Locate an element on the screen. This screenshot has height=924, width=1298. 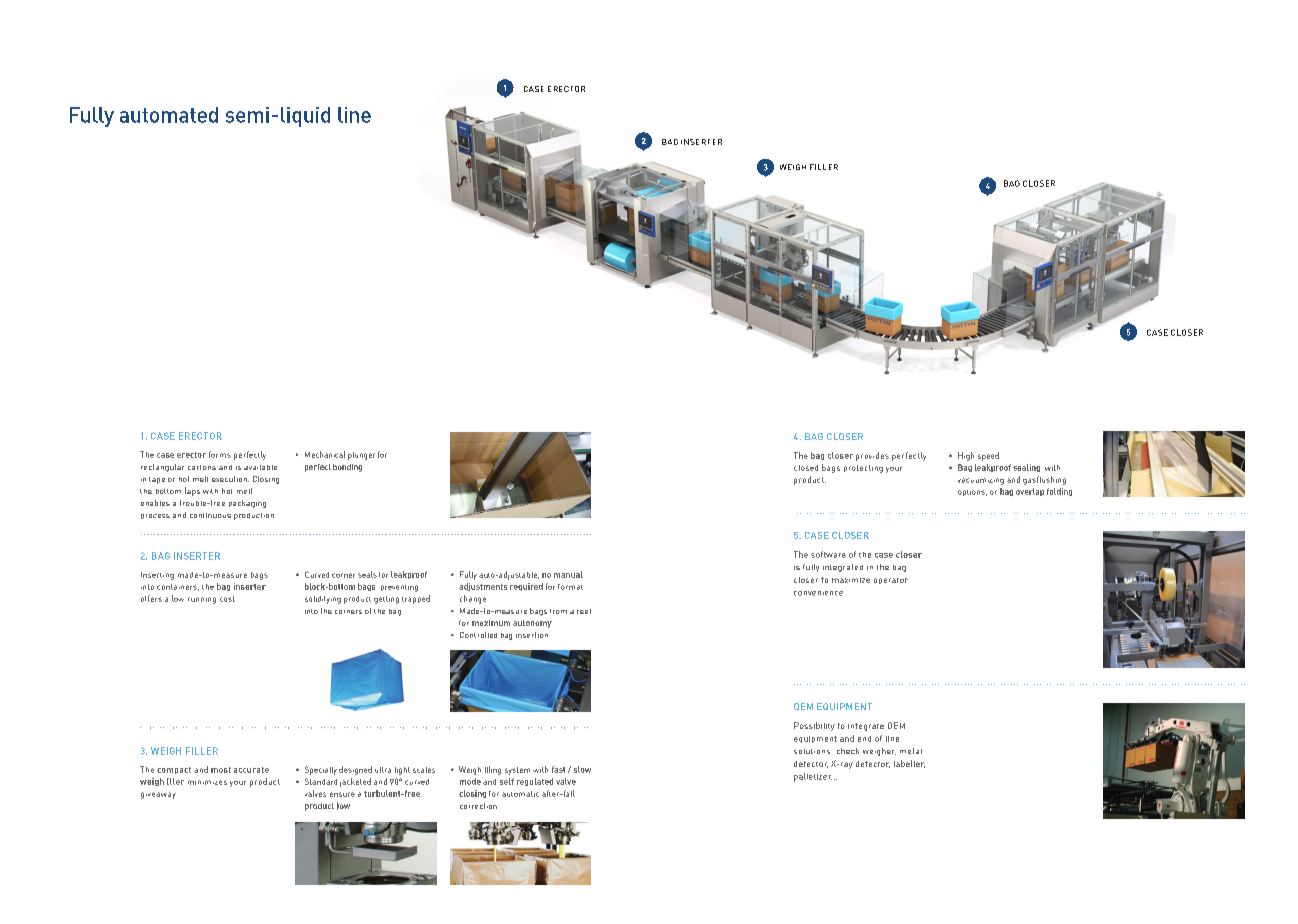
end is located at coordinates (864, 739).
